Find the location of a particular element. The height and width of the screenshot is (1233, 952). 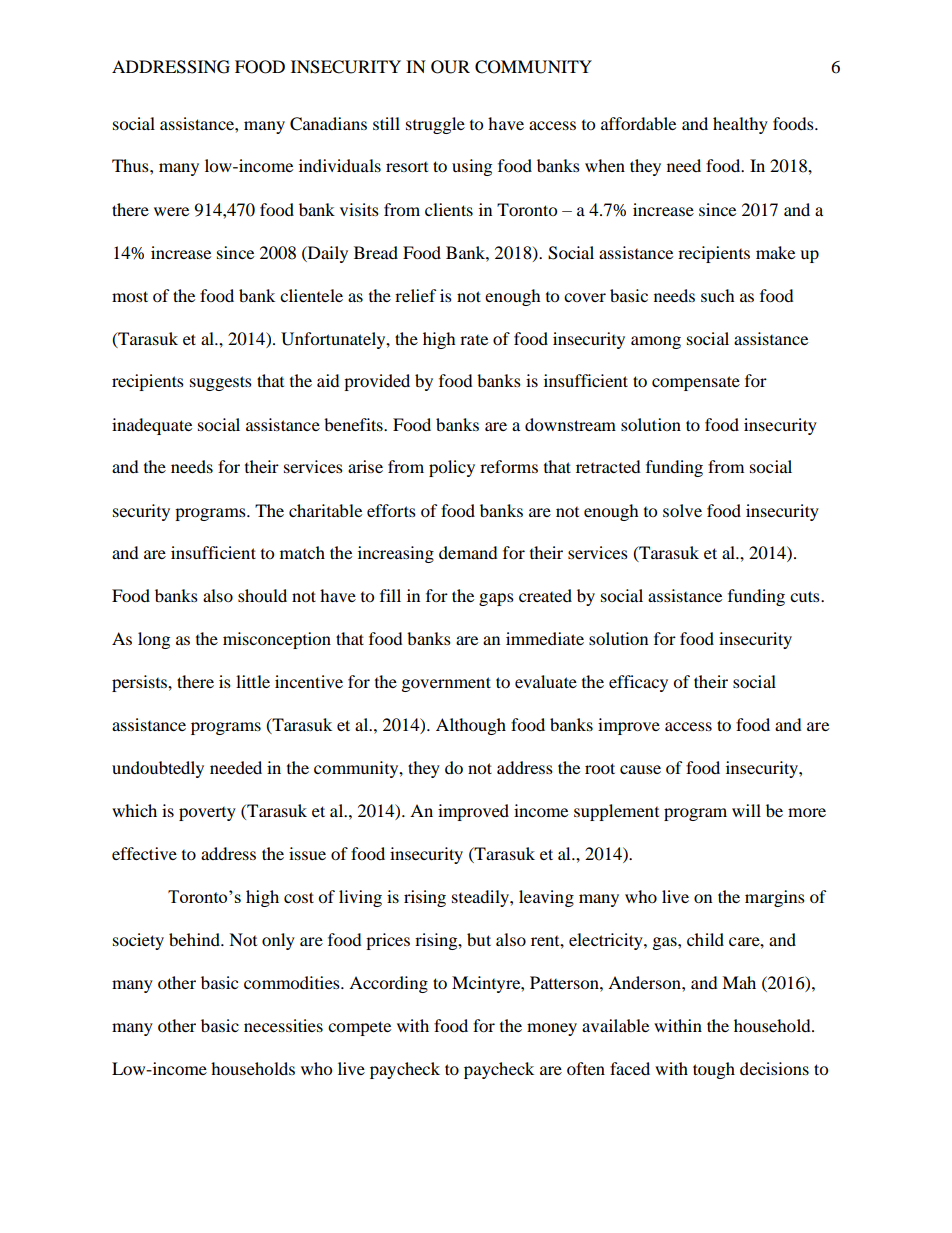

money is located at coordinates (552, 1029).
